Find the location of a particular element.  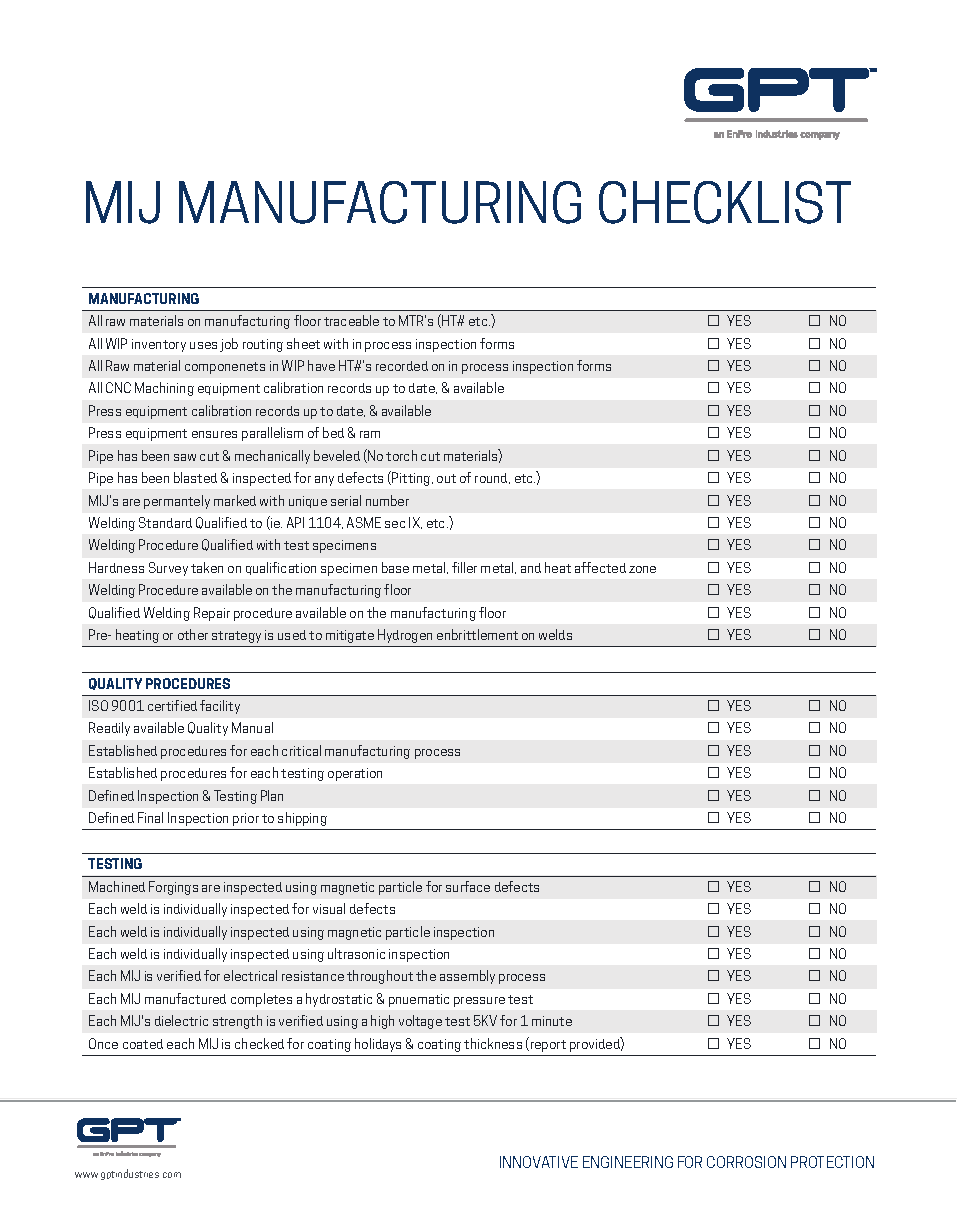

traceable is located at coordinates (351, 320).
